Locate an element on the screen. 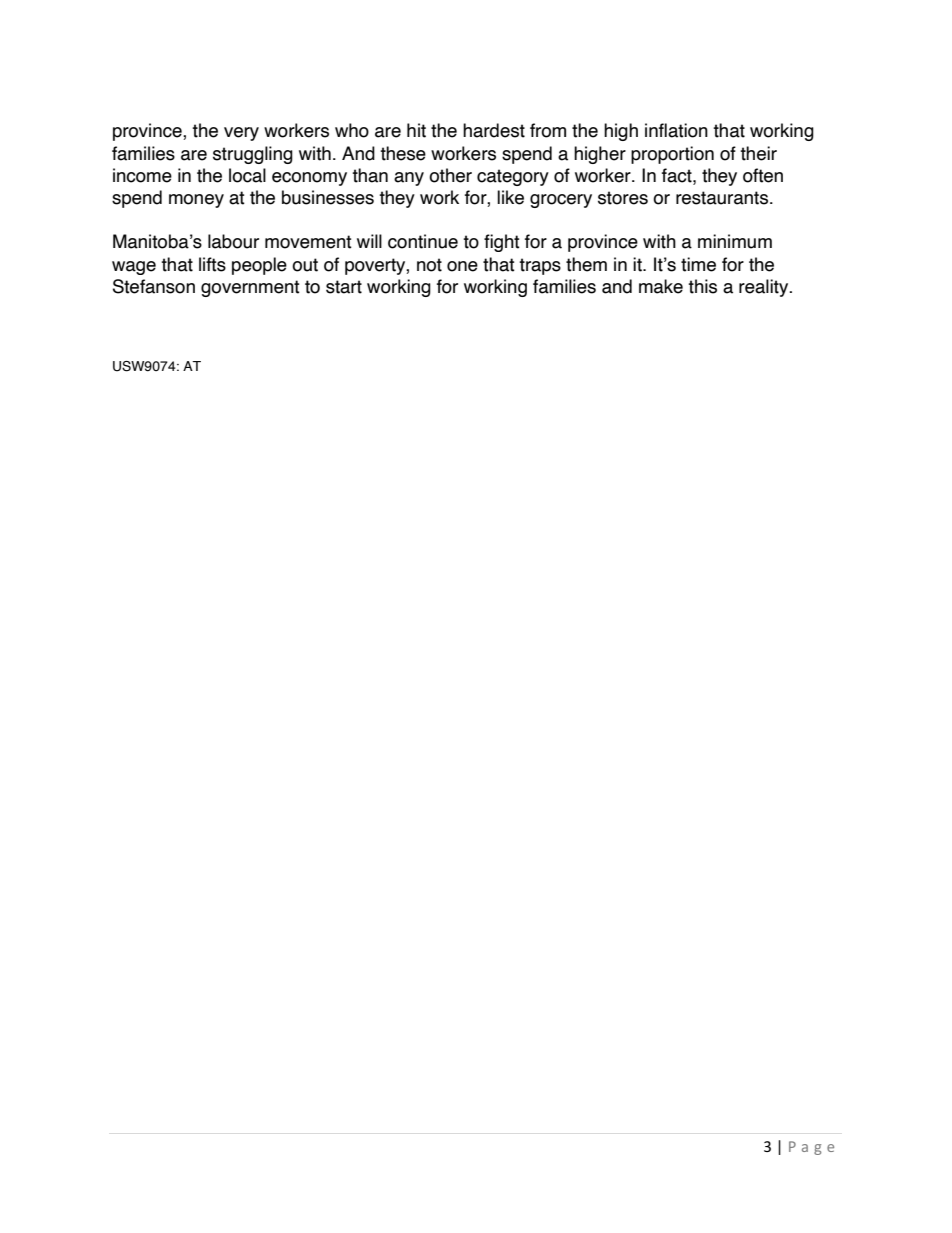  reality is located at coordinates (765, 288).
